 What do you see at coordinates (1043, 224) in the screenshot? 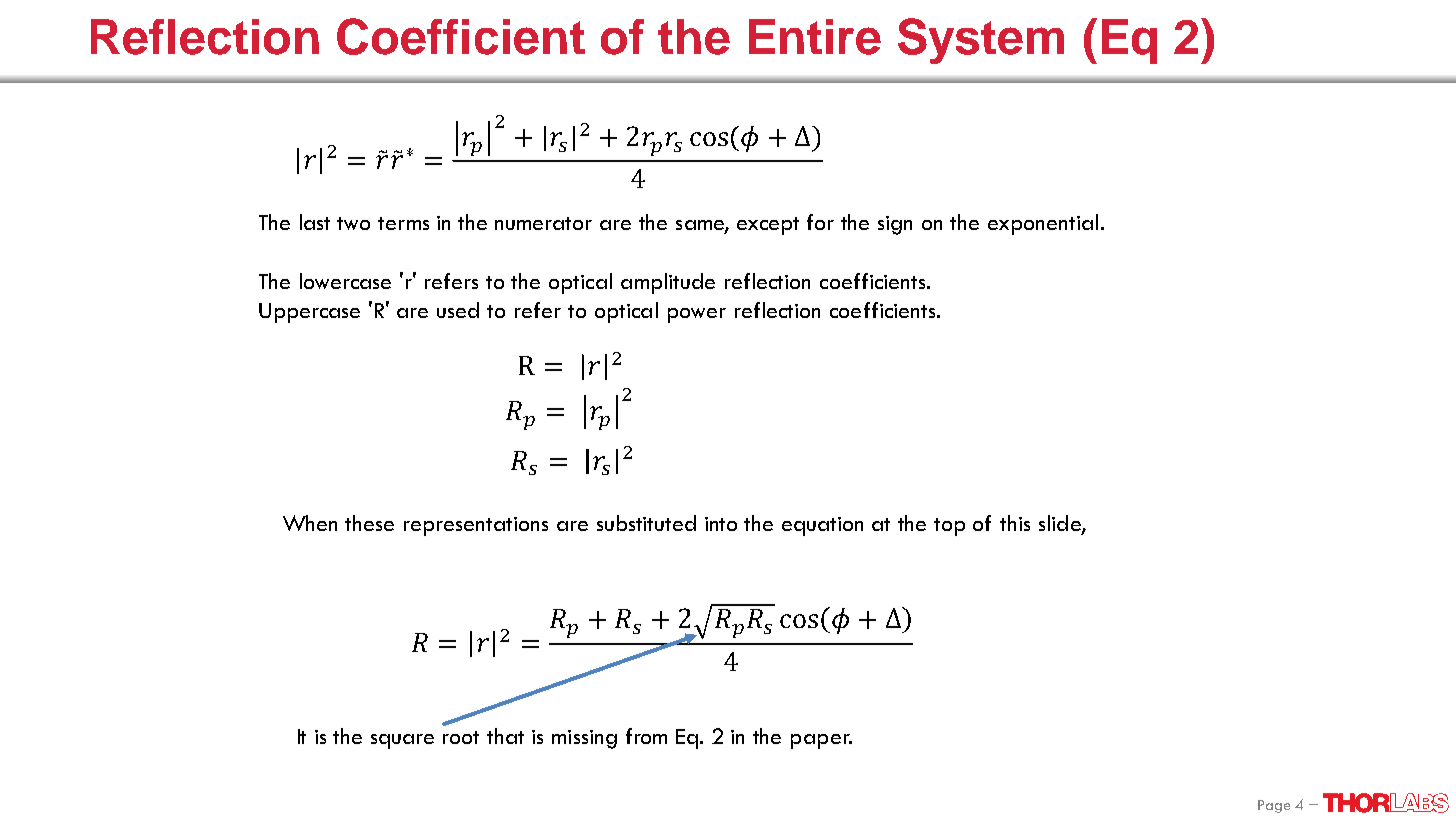
I see `exponential` at bounding box center [1043, 224].
